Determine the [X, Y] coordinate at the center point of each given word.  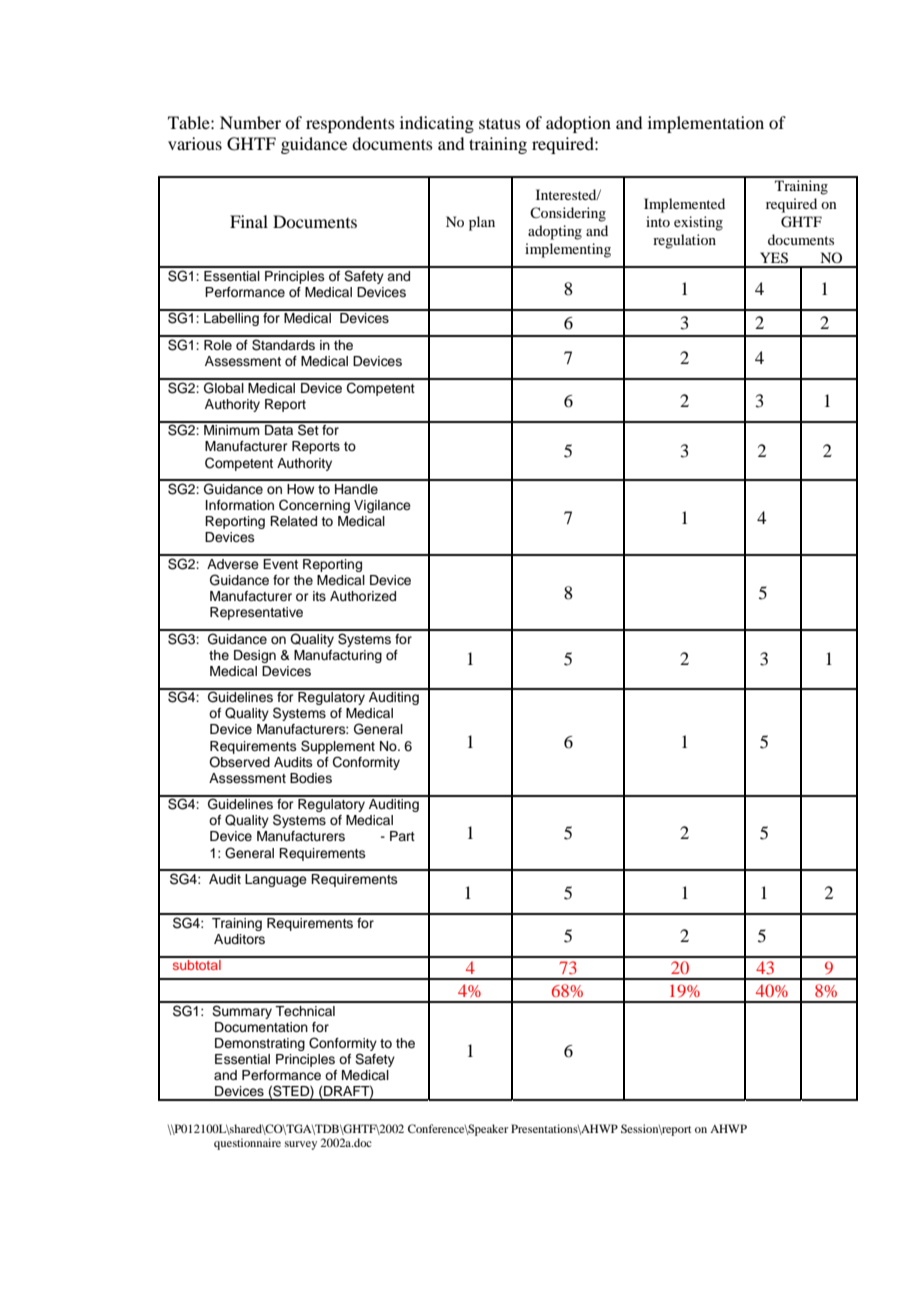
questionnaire [247, 1144]
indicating [437, 124]
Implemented [684, 205]
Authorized [363, 596]
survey [301, 1145]
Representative [256, 613]
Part [402, 836]
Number [250, 122]
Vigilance [382, 506]
